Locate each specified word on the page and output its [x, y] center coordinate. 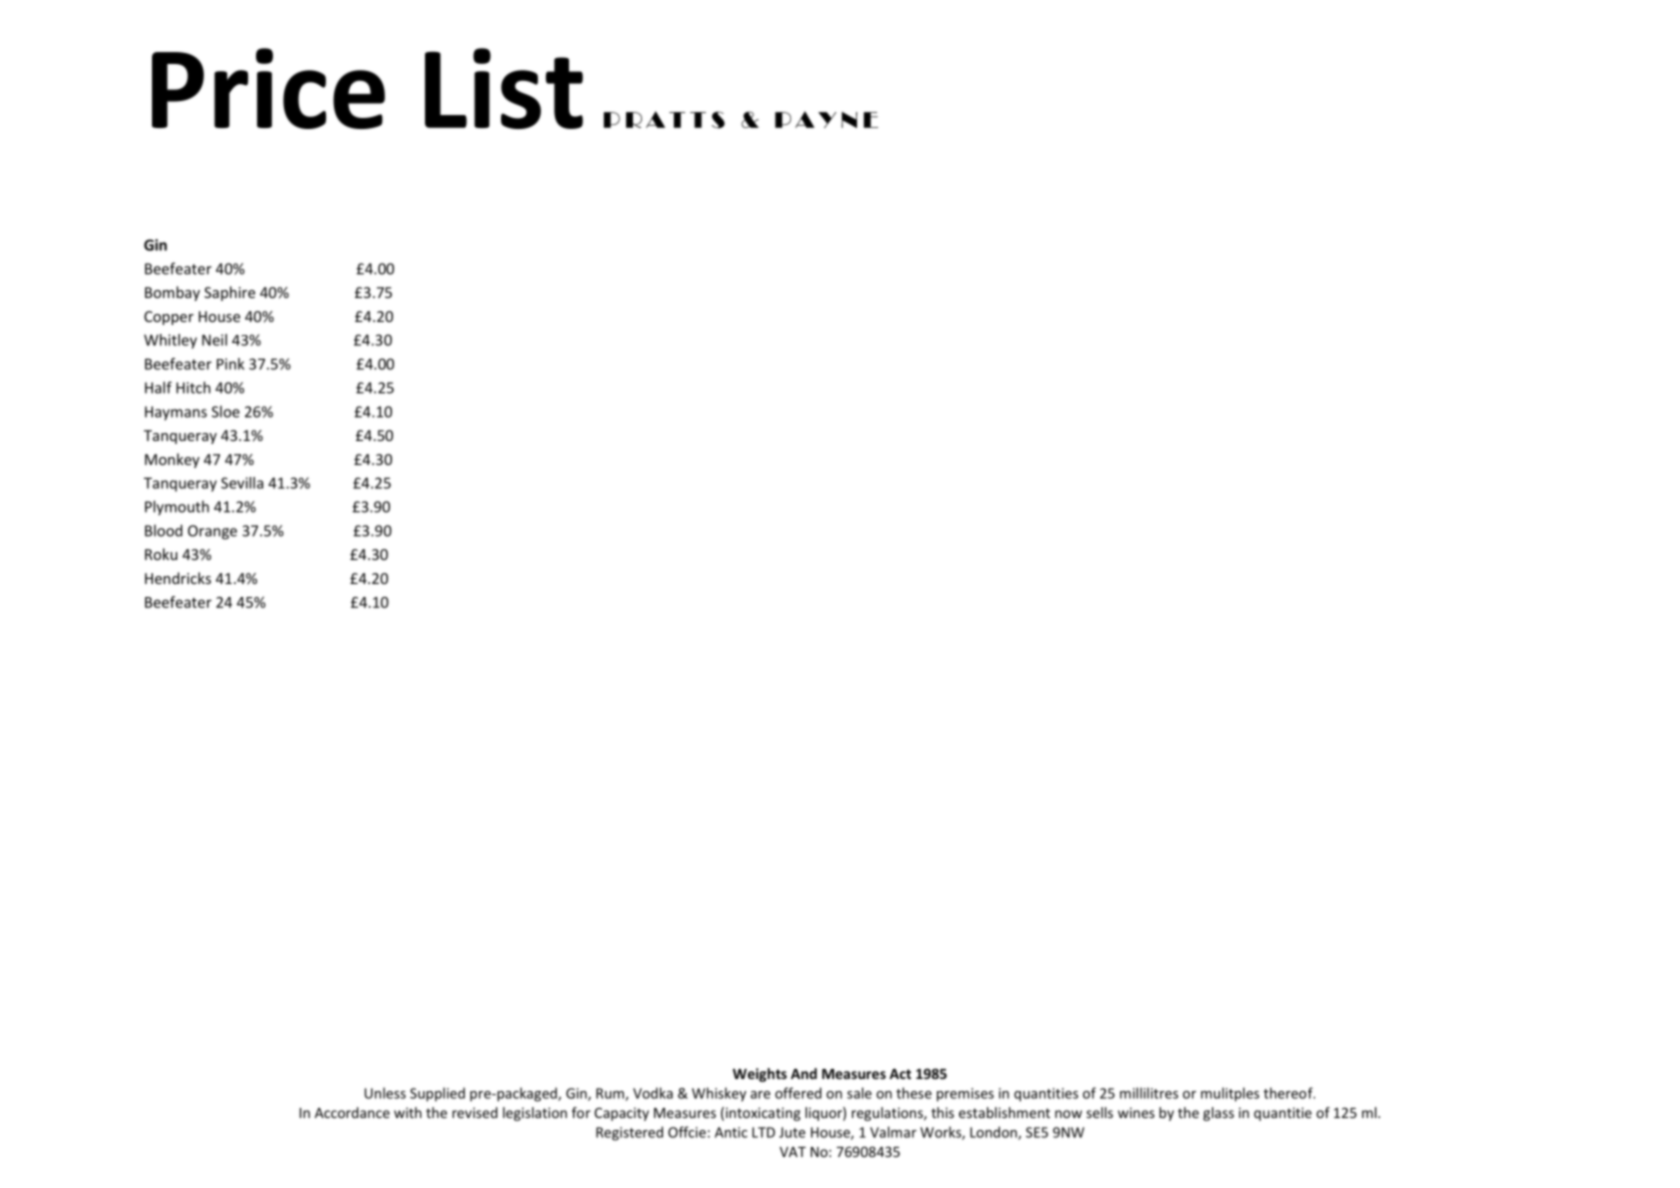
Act [900, 1074]
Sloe [226, 411]
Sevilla [242, 483]
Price [268, 88]
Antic [731, 1132]
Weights [760, 1075]
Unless [385, 1093]
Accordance [352, 1112]
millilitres [1149, 1093]
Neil [214, 340]
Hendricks [178, 578]
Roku [161, 554]
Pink [230, 364]
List [504, 88]
